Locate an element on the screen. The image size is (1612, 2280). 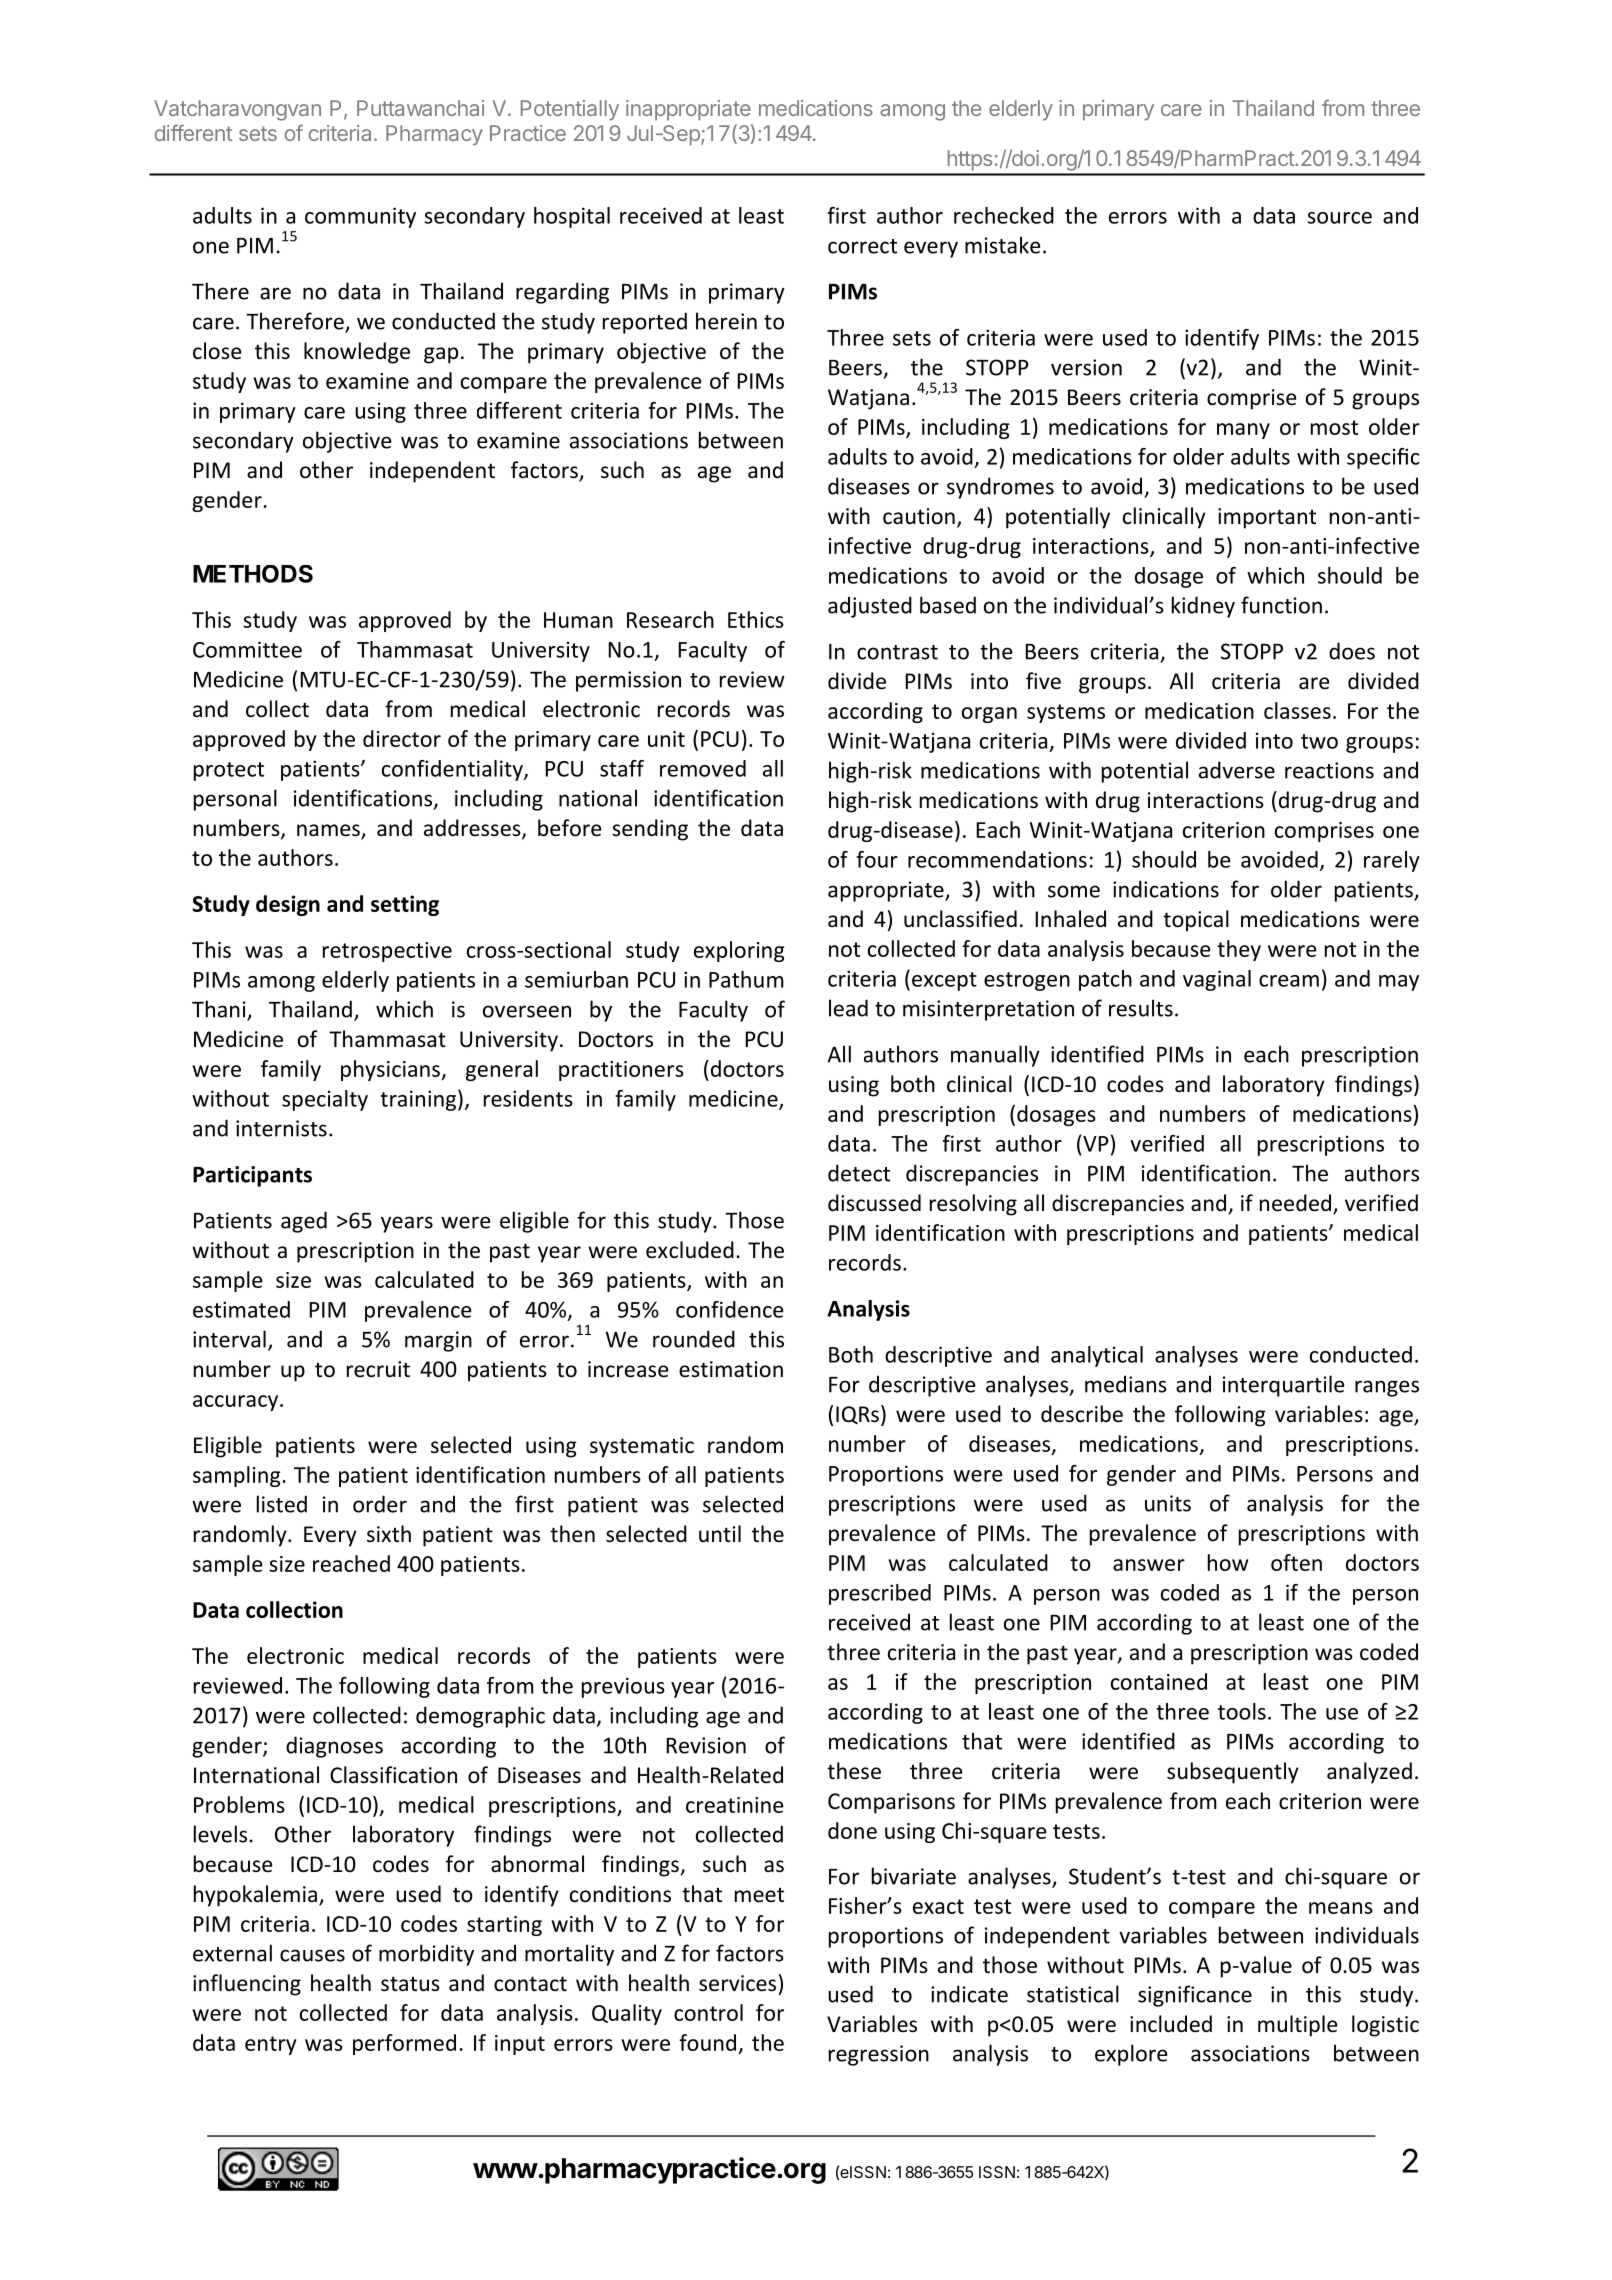
specialty is located at coordinates (325, 1100).
